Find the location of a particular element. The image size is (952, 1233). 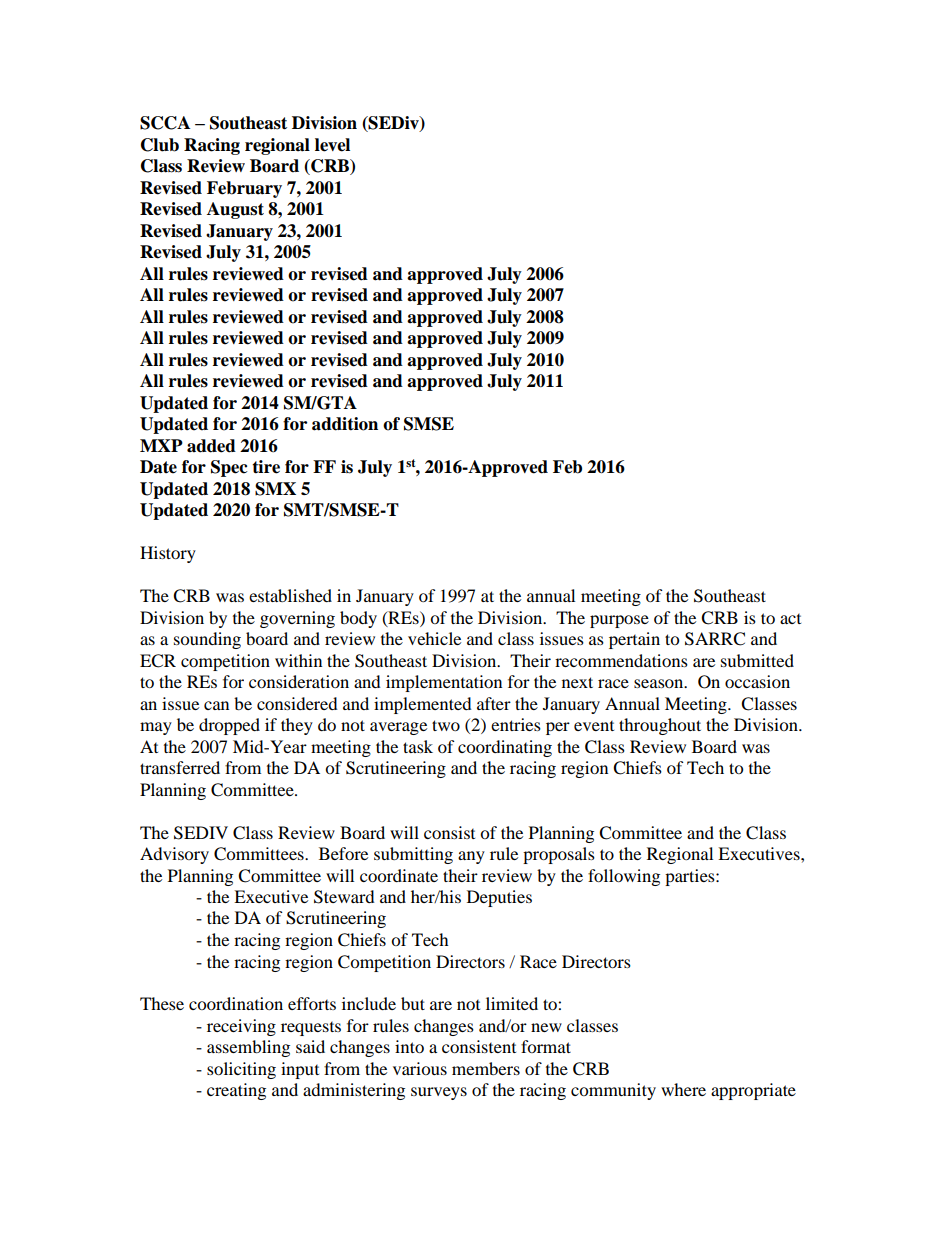

February is located at coordinates (244, 189).
